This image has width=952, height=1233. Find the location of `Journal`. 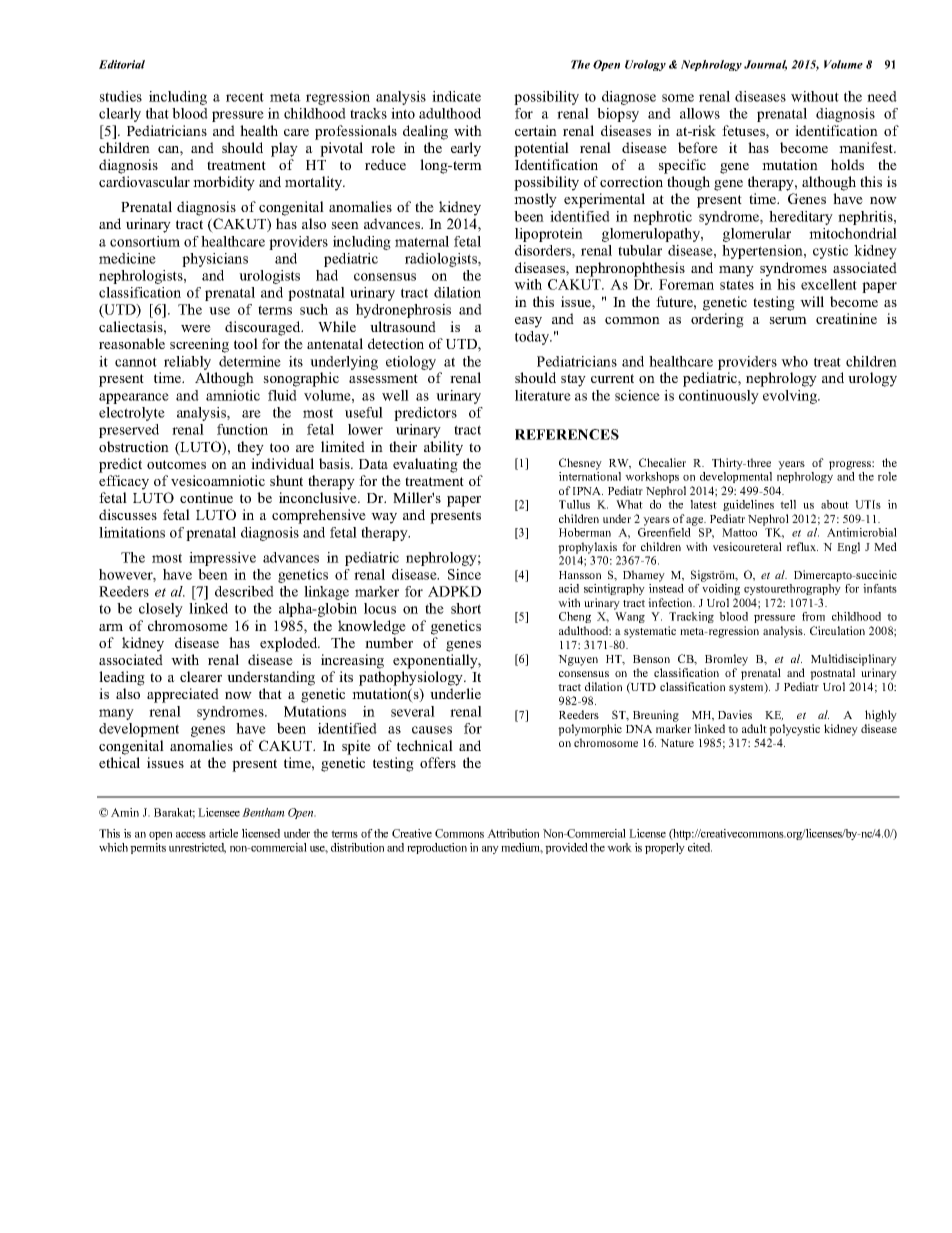

Journal is located at coordinates (765, 65).
